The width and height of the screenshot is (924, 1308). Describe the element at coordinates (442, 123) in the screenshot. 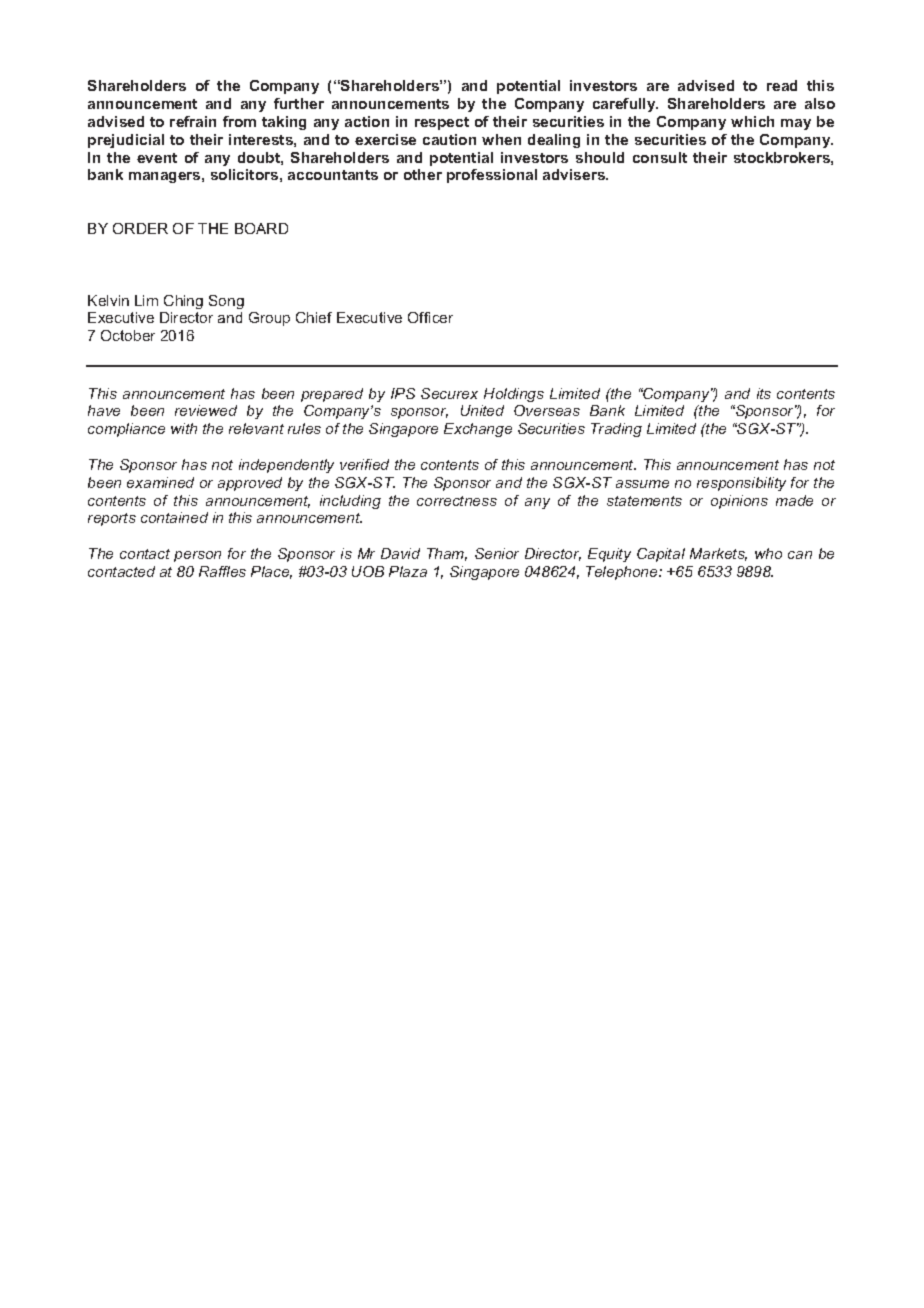

I see `respect` at that location.
